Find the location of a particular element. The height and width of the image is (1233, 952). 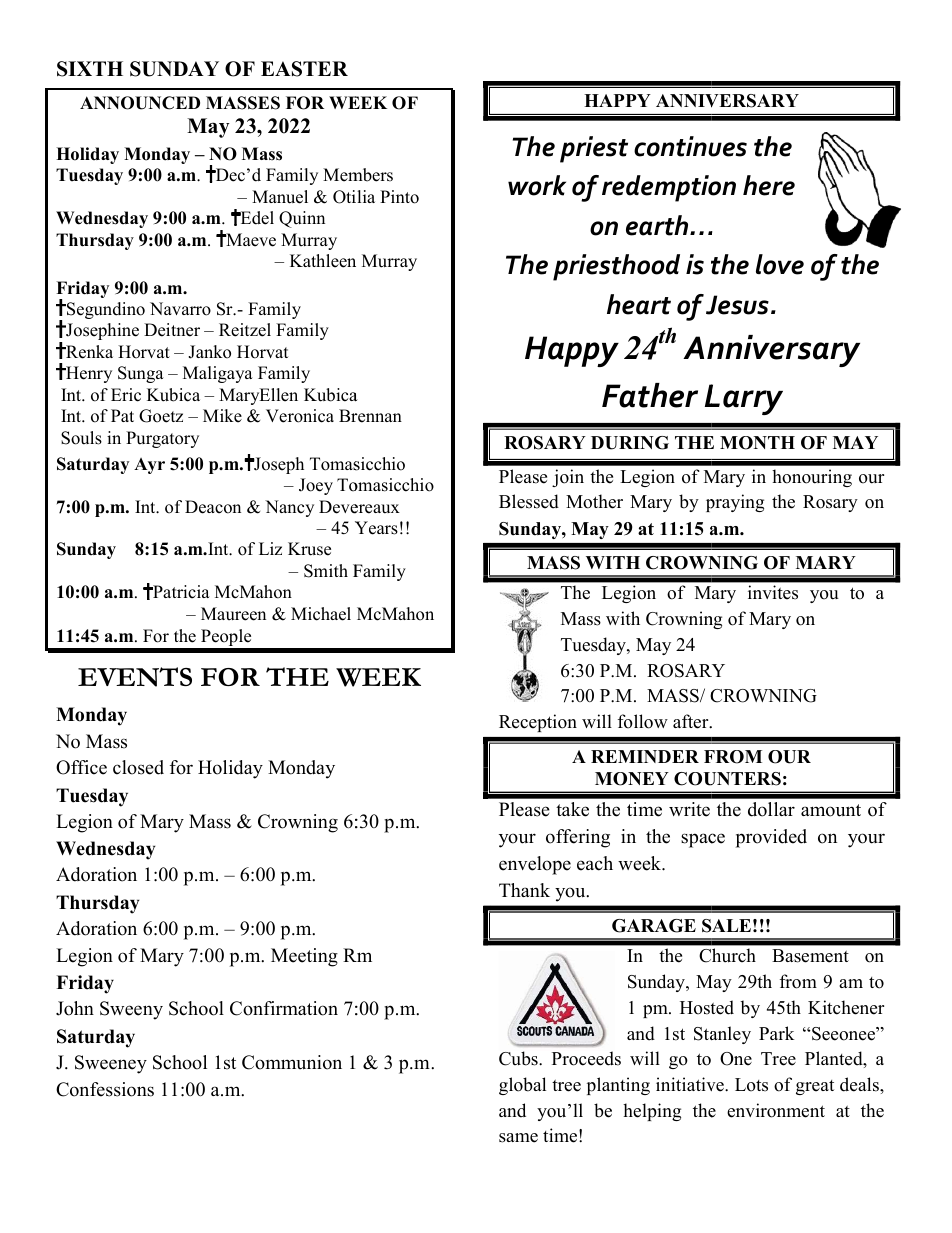

closed is located at coordinates (138, 767).
